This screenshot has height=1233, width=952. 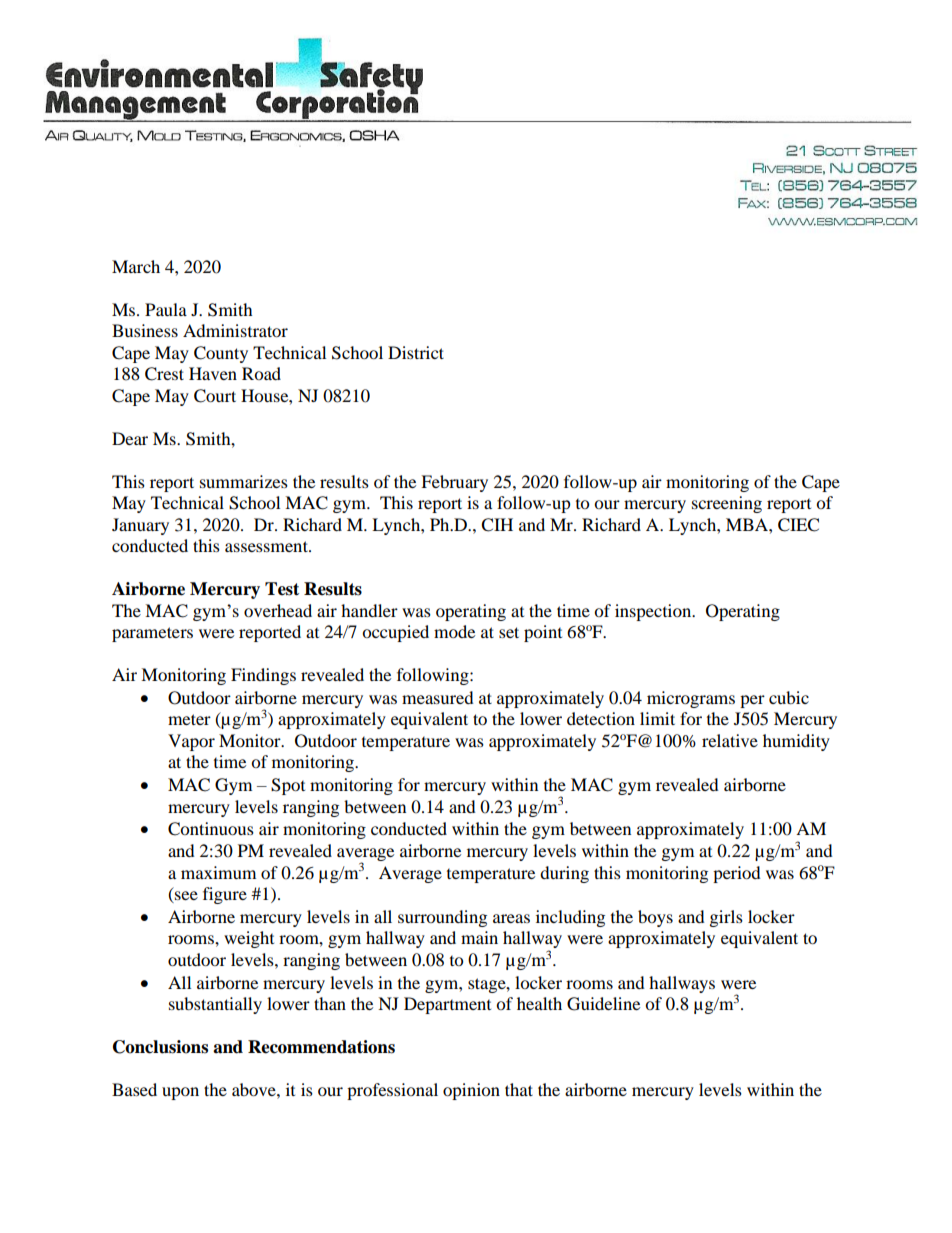 I want to click on District, so click(x=416, y=352).
